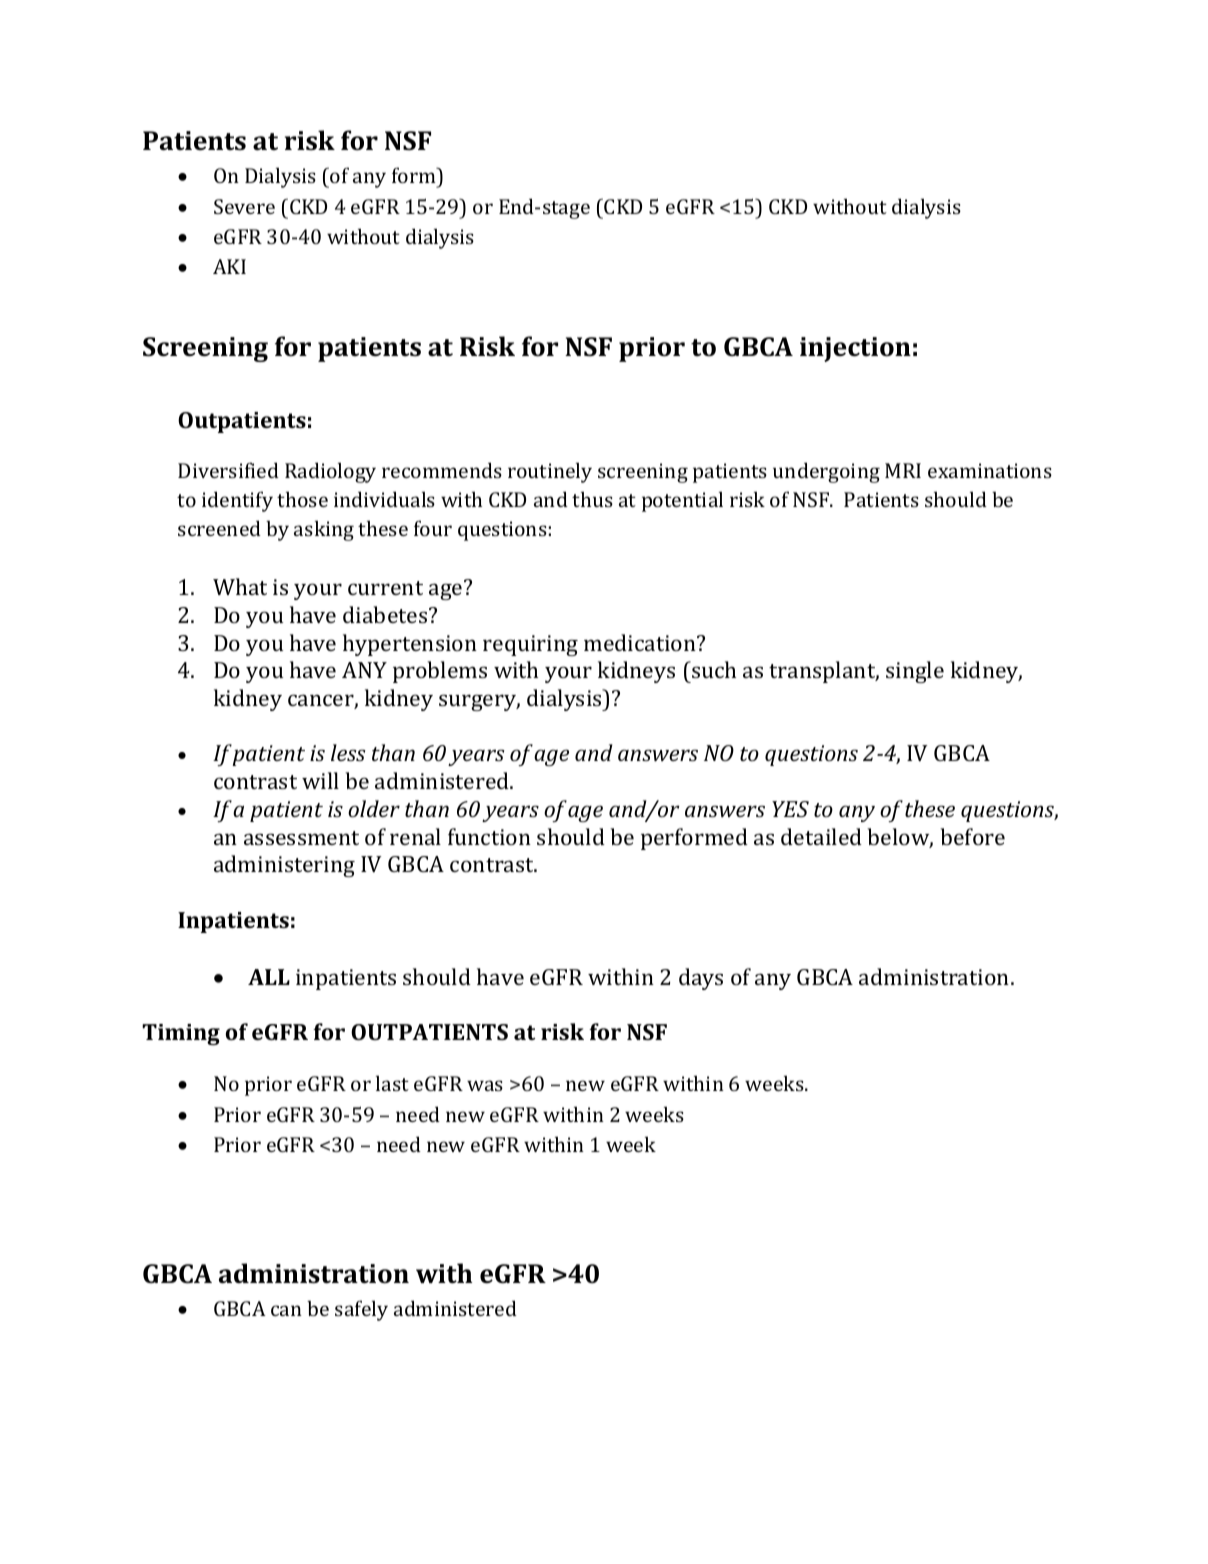  I want to click on injection, so click(855, 349).
